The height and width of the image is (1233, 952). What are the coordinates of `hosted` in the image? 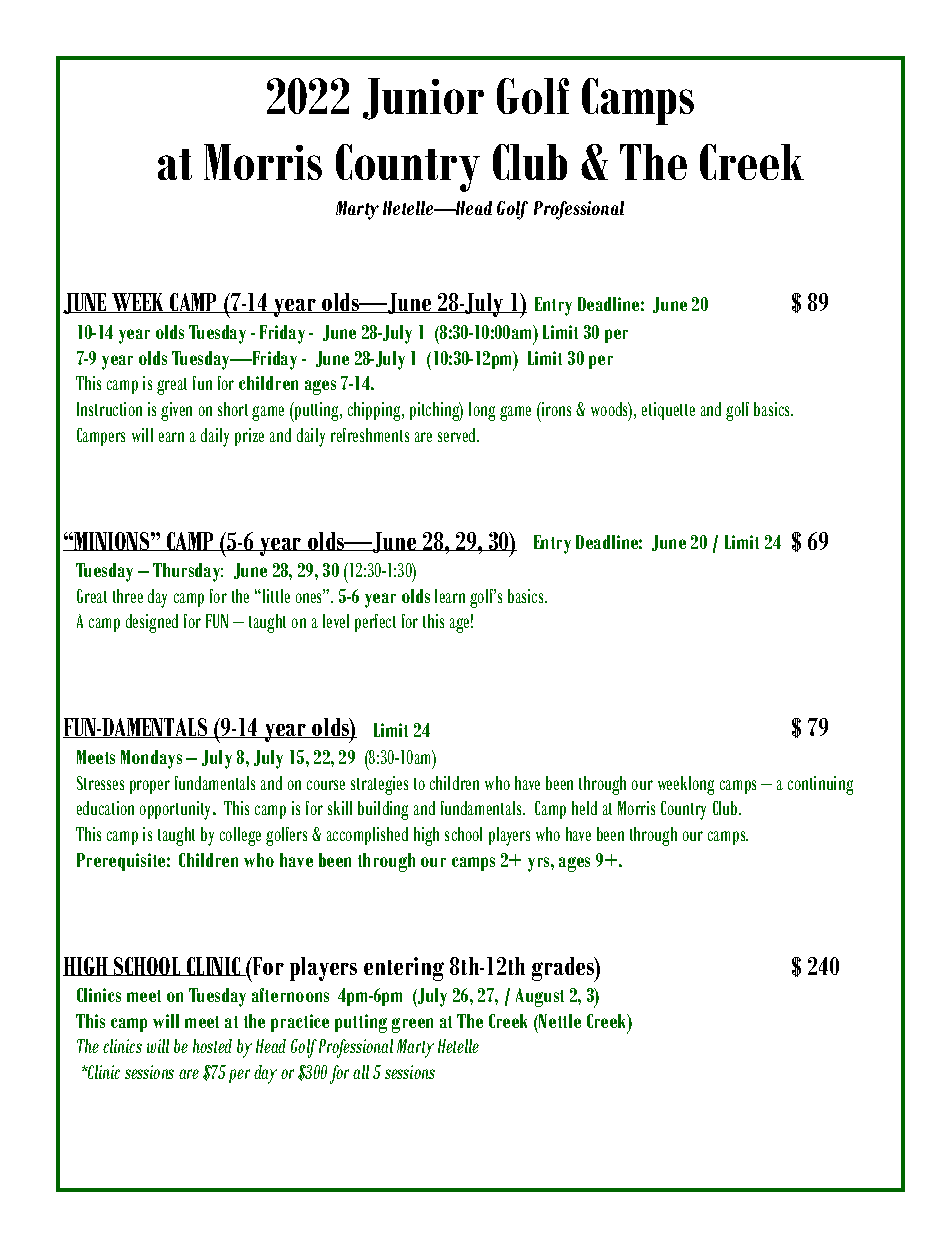 It's located at (212, 1046).
